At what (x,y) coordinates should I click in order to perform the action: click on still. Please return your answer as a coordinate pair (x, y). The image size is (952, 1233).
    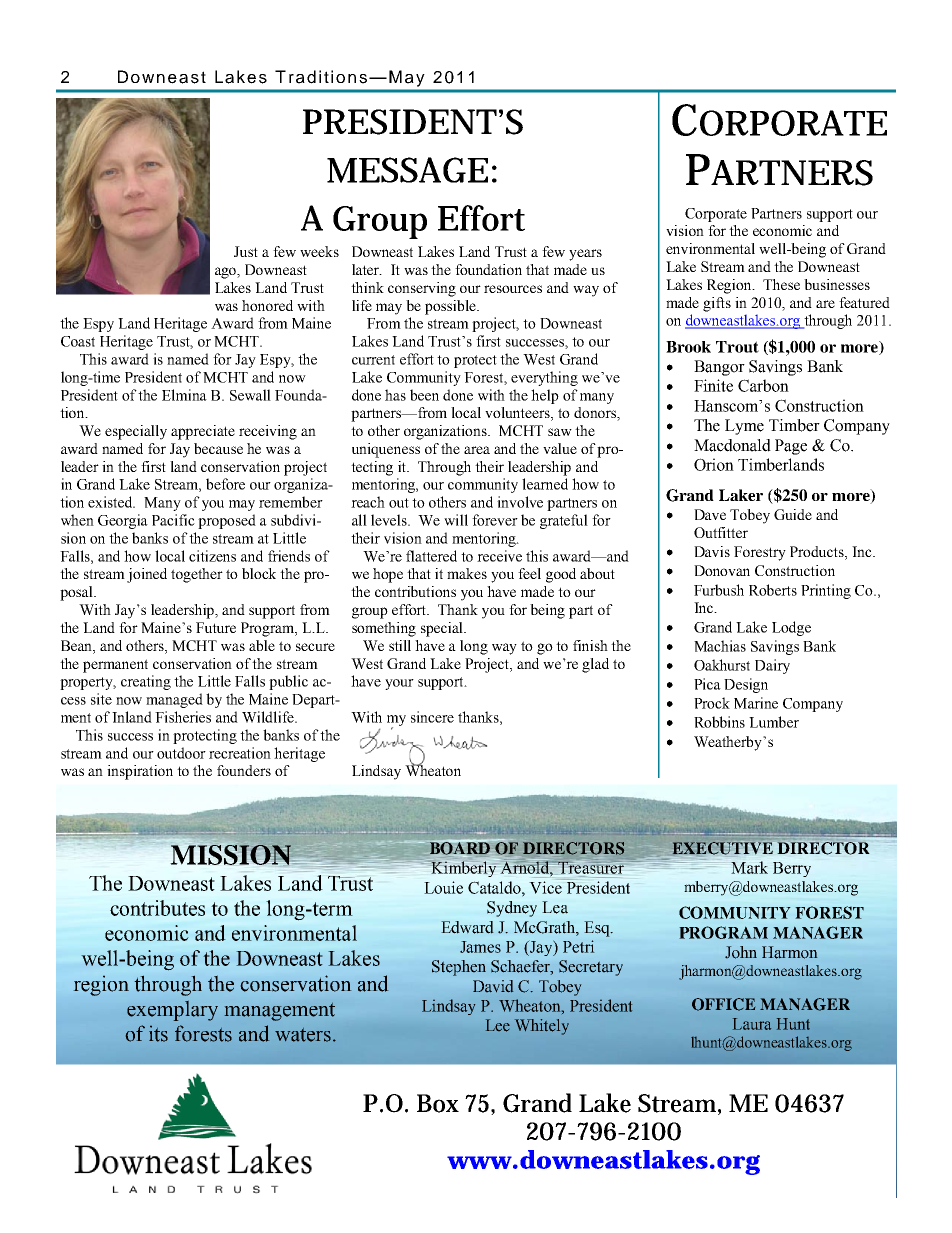
    Looking at the image, I should click on (400, 645).
